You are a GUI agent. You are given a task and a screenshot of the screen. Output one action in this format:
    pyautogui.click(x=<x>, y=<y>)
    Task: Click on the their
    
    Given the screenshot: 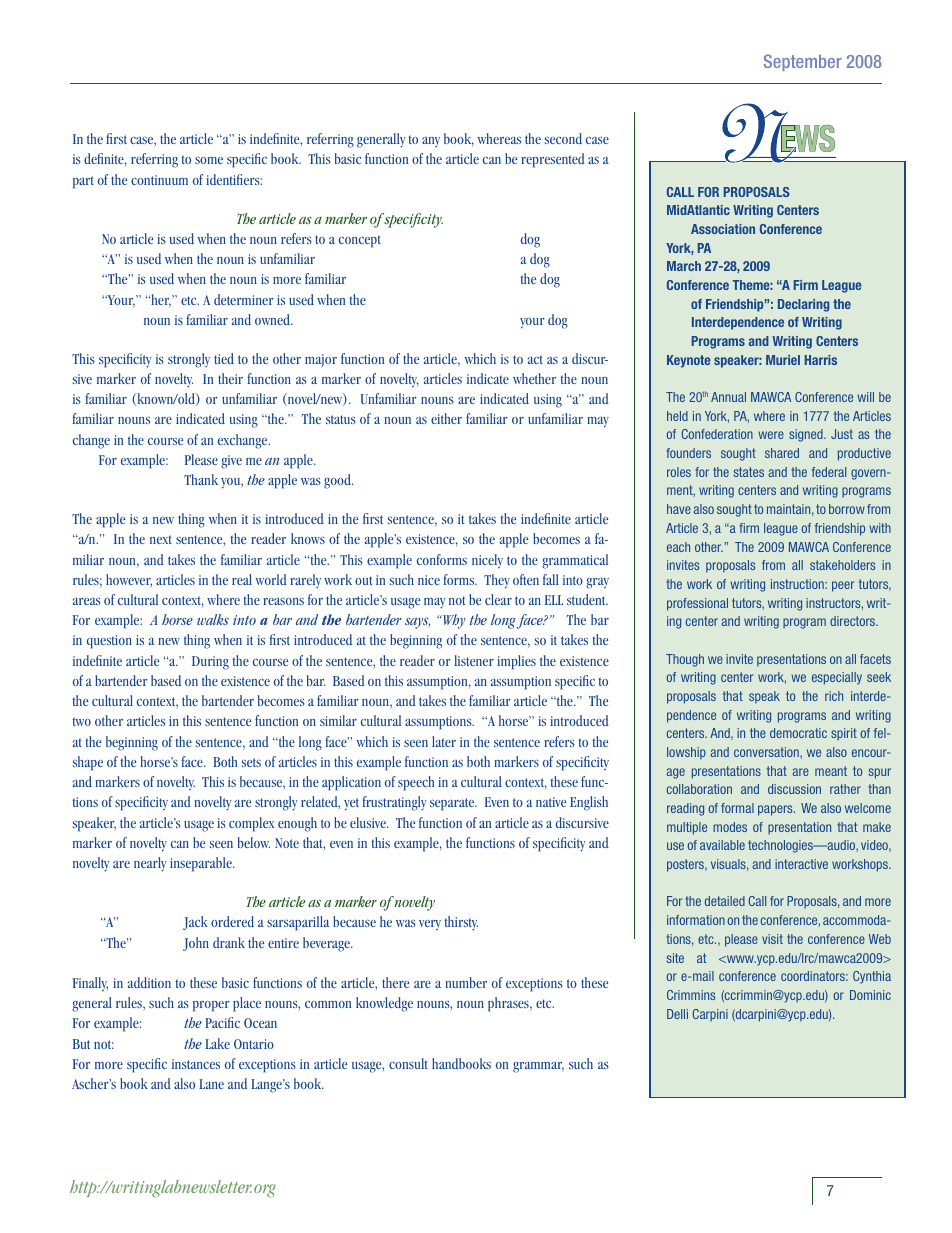 What is the action you would take?
    pyautogui.click(x=230, y=378)
